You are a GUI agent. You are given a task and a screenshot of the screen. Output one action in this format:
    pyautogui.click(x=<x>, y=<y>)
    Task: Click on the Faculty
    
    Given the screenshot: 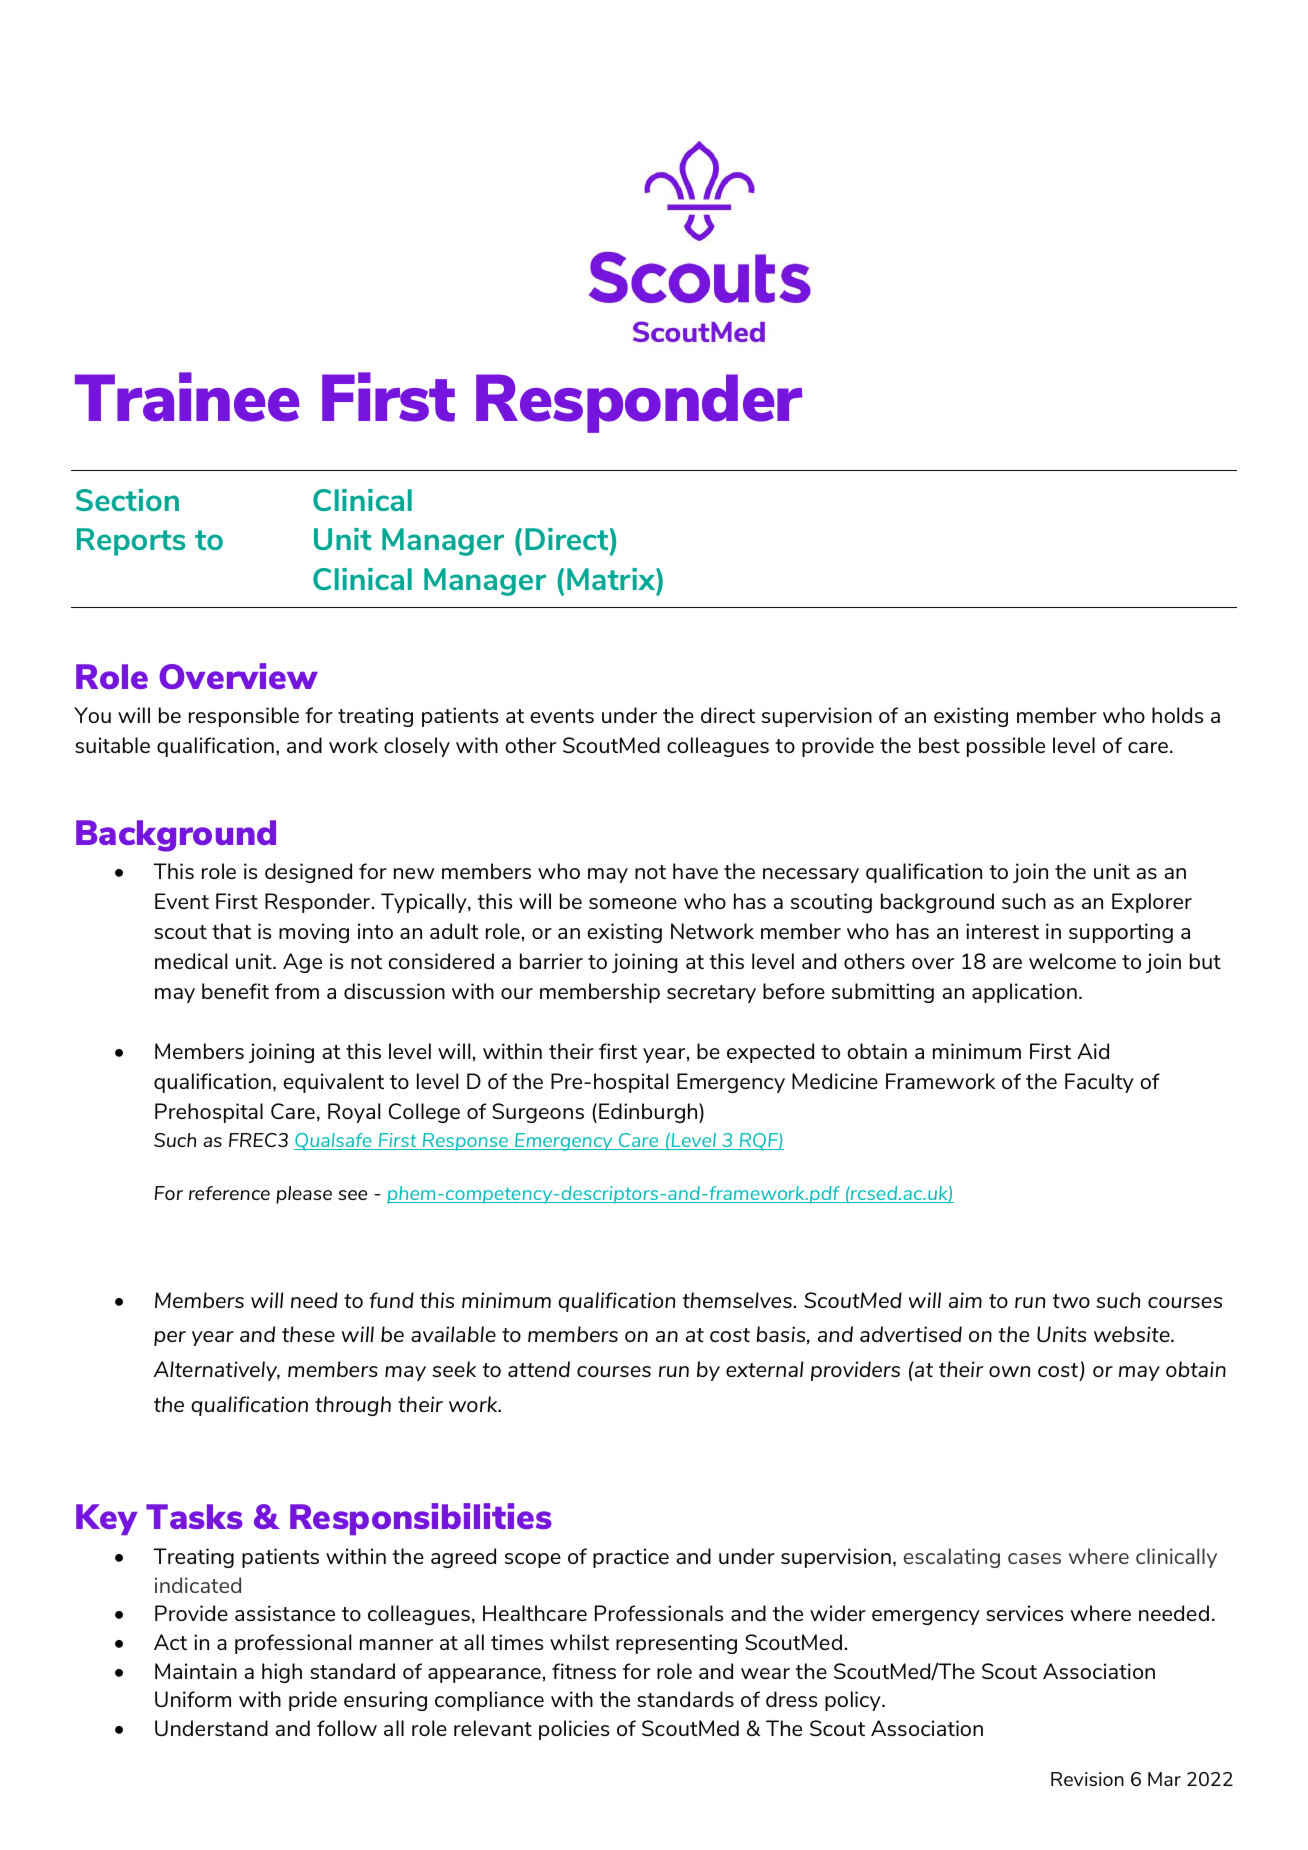 What is the action you would take?
    pyautogui.click(x=1099, y=1083)
